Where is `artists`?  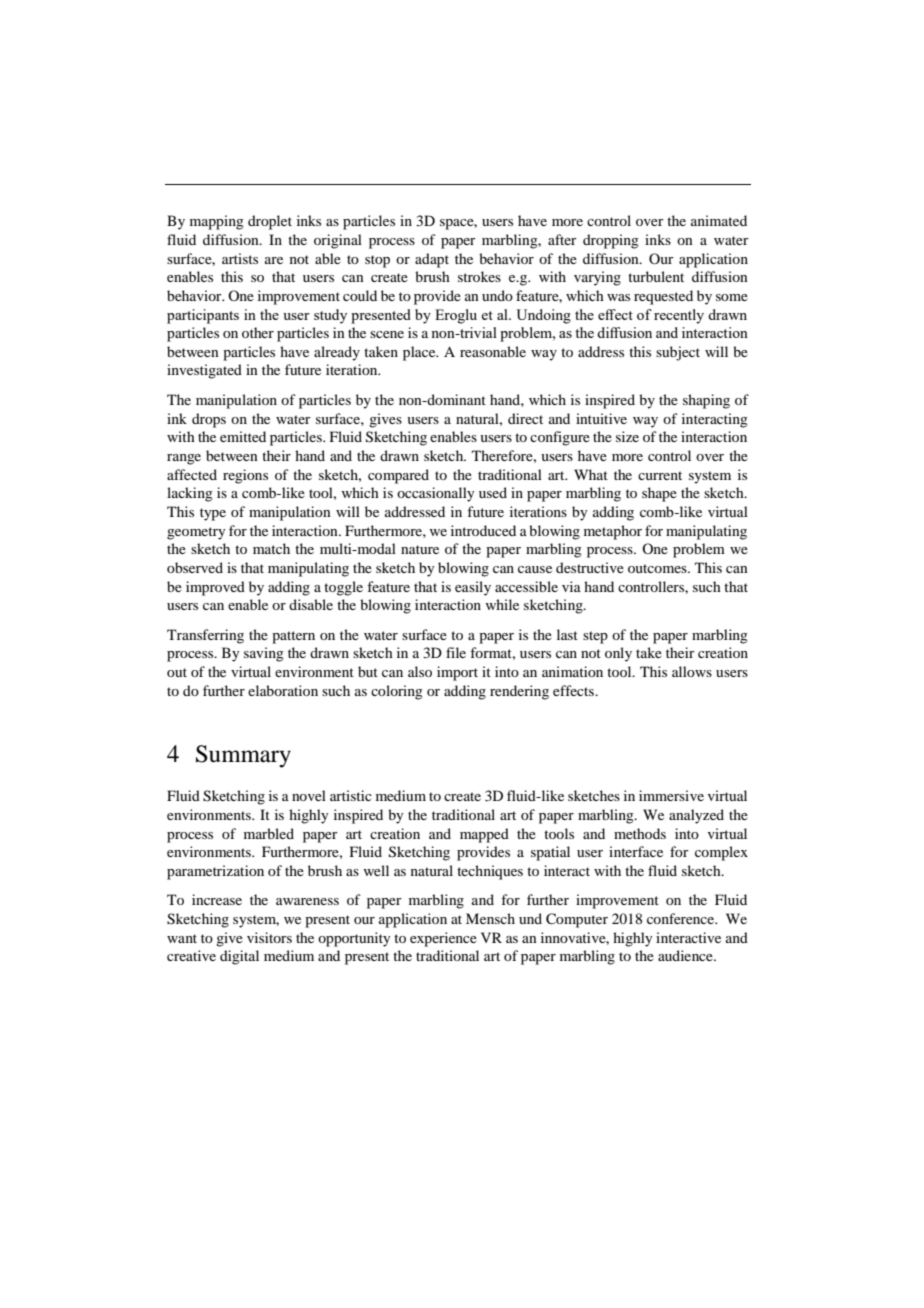
artists is located at coordinates (240, 258).
